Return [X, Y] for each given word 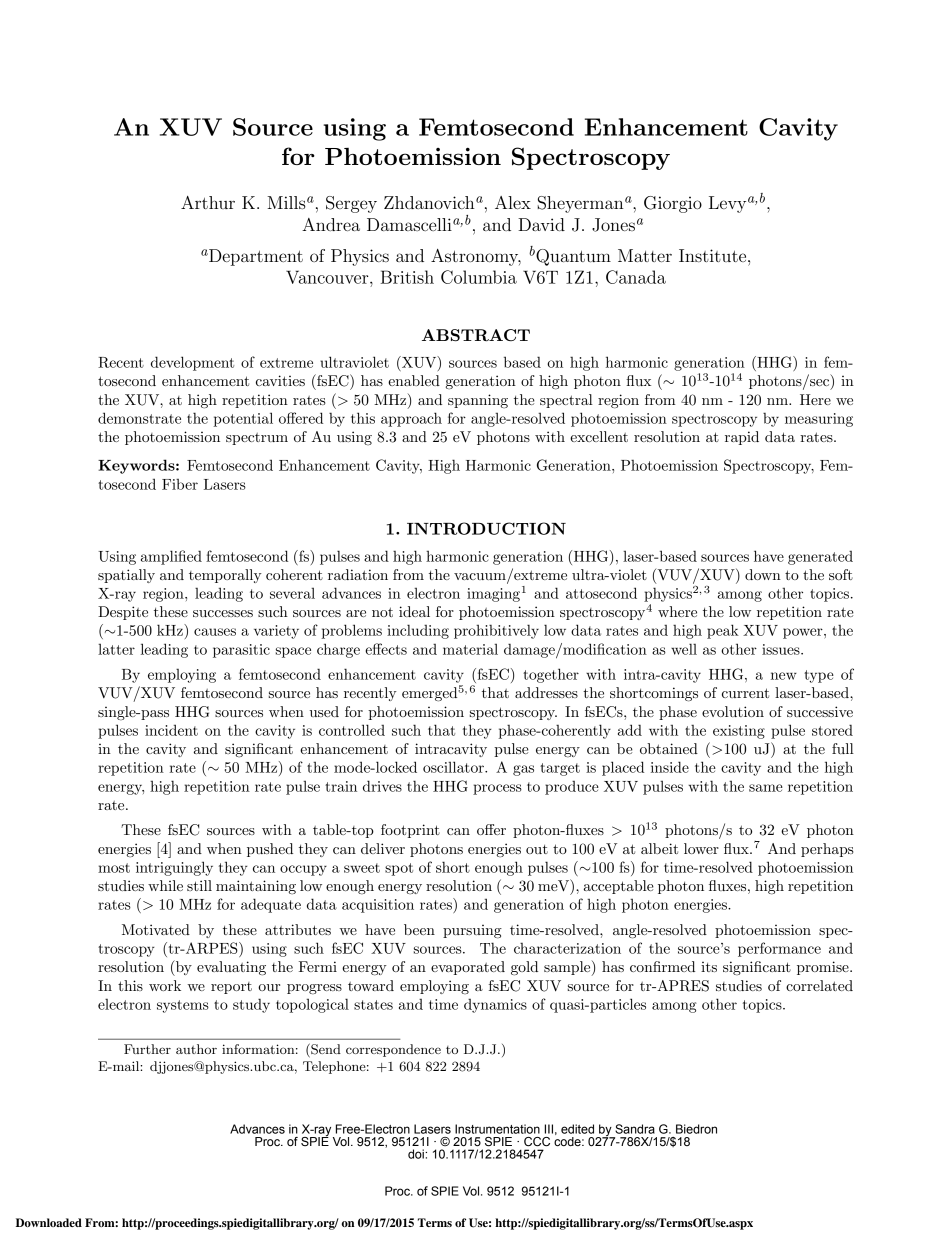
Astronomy [476, 257]
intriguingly [174, 868]
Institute [714, 255]
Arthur [208, 202]
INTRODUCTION [486, 528]
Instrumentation [497, 1129]
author [196, 1049]
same [766, 788]
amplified [171, 557]
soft [841, 574]
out [537, 849]
